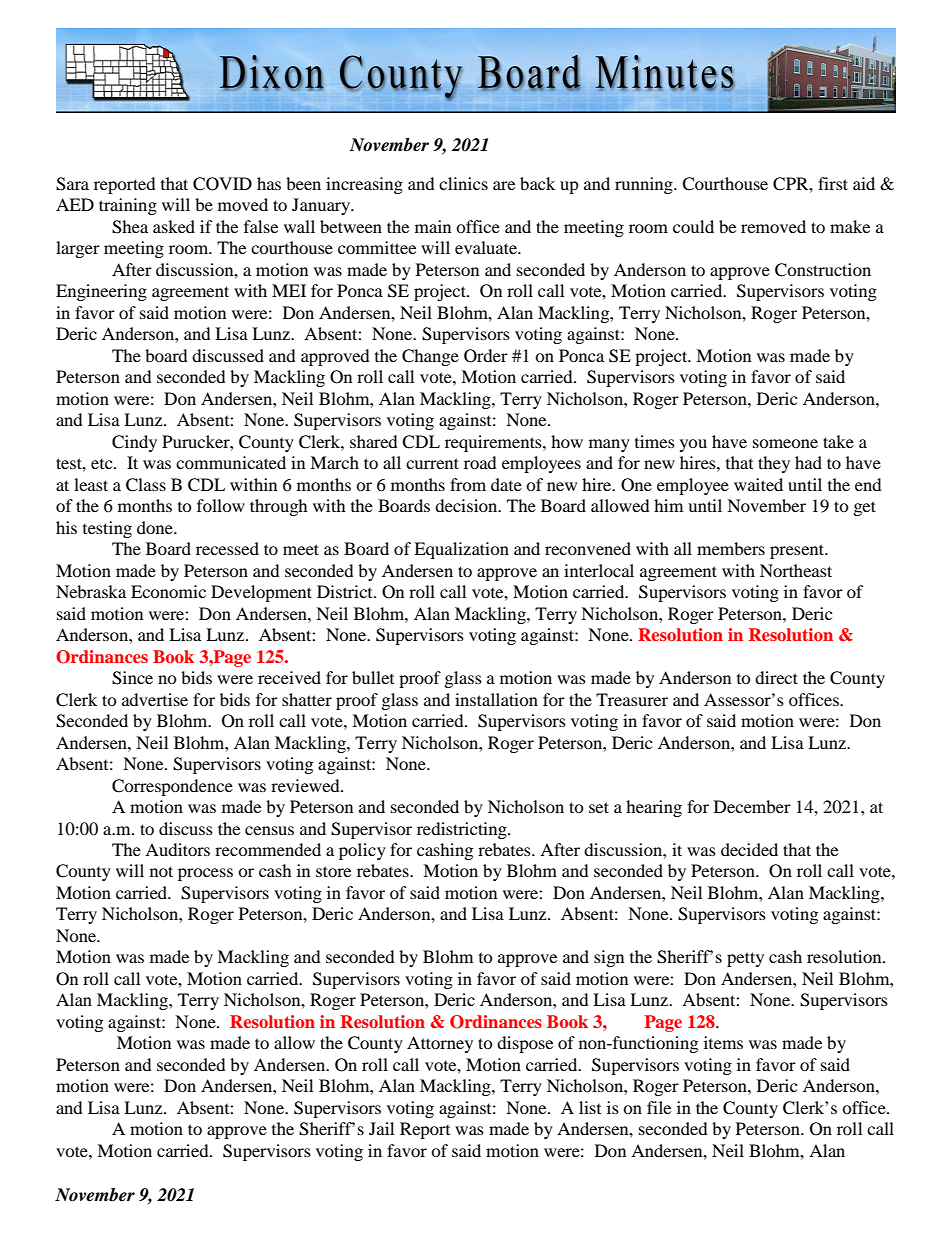  What do you see at coordinates (723, 1042) in the image?
I see `items` at bounding box center [723, 1042].
